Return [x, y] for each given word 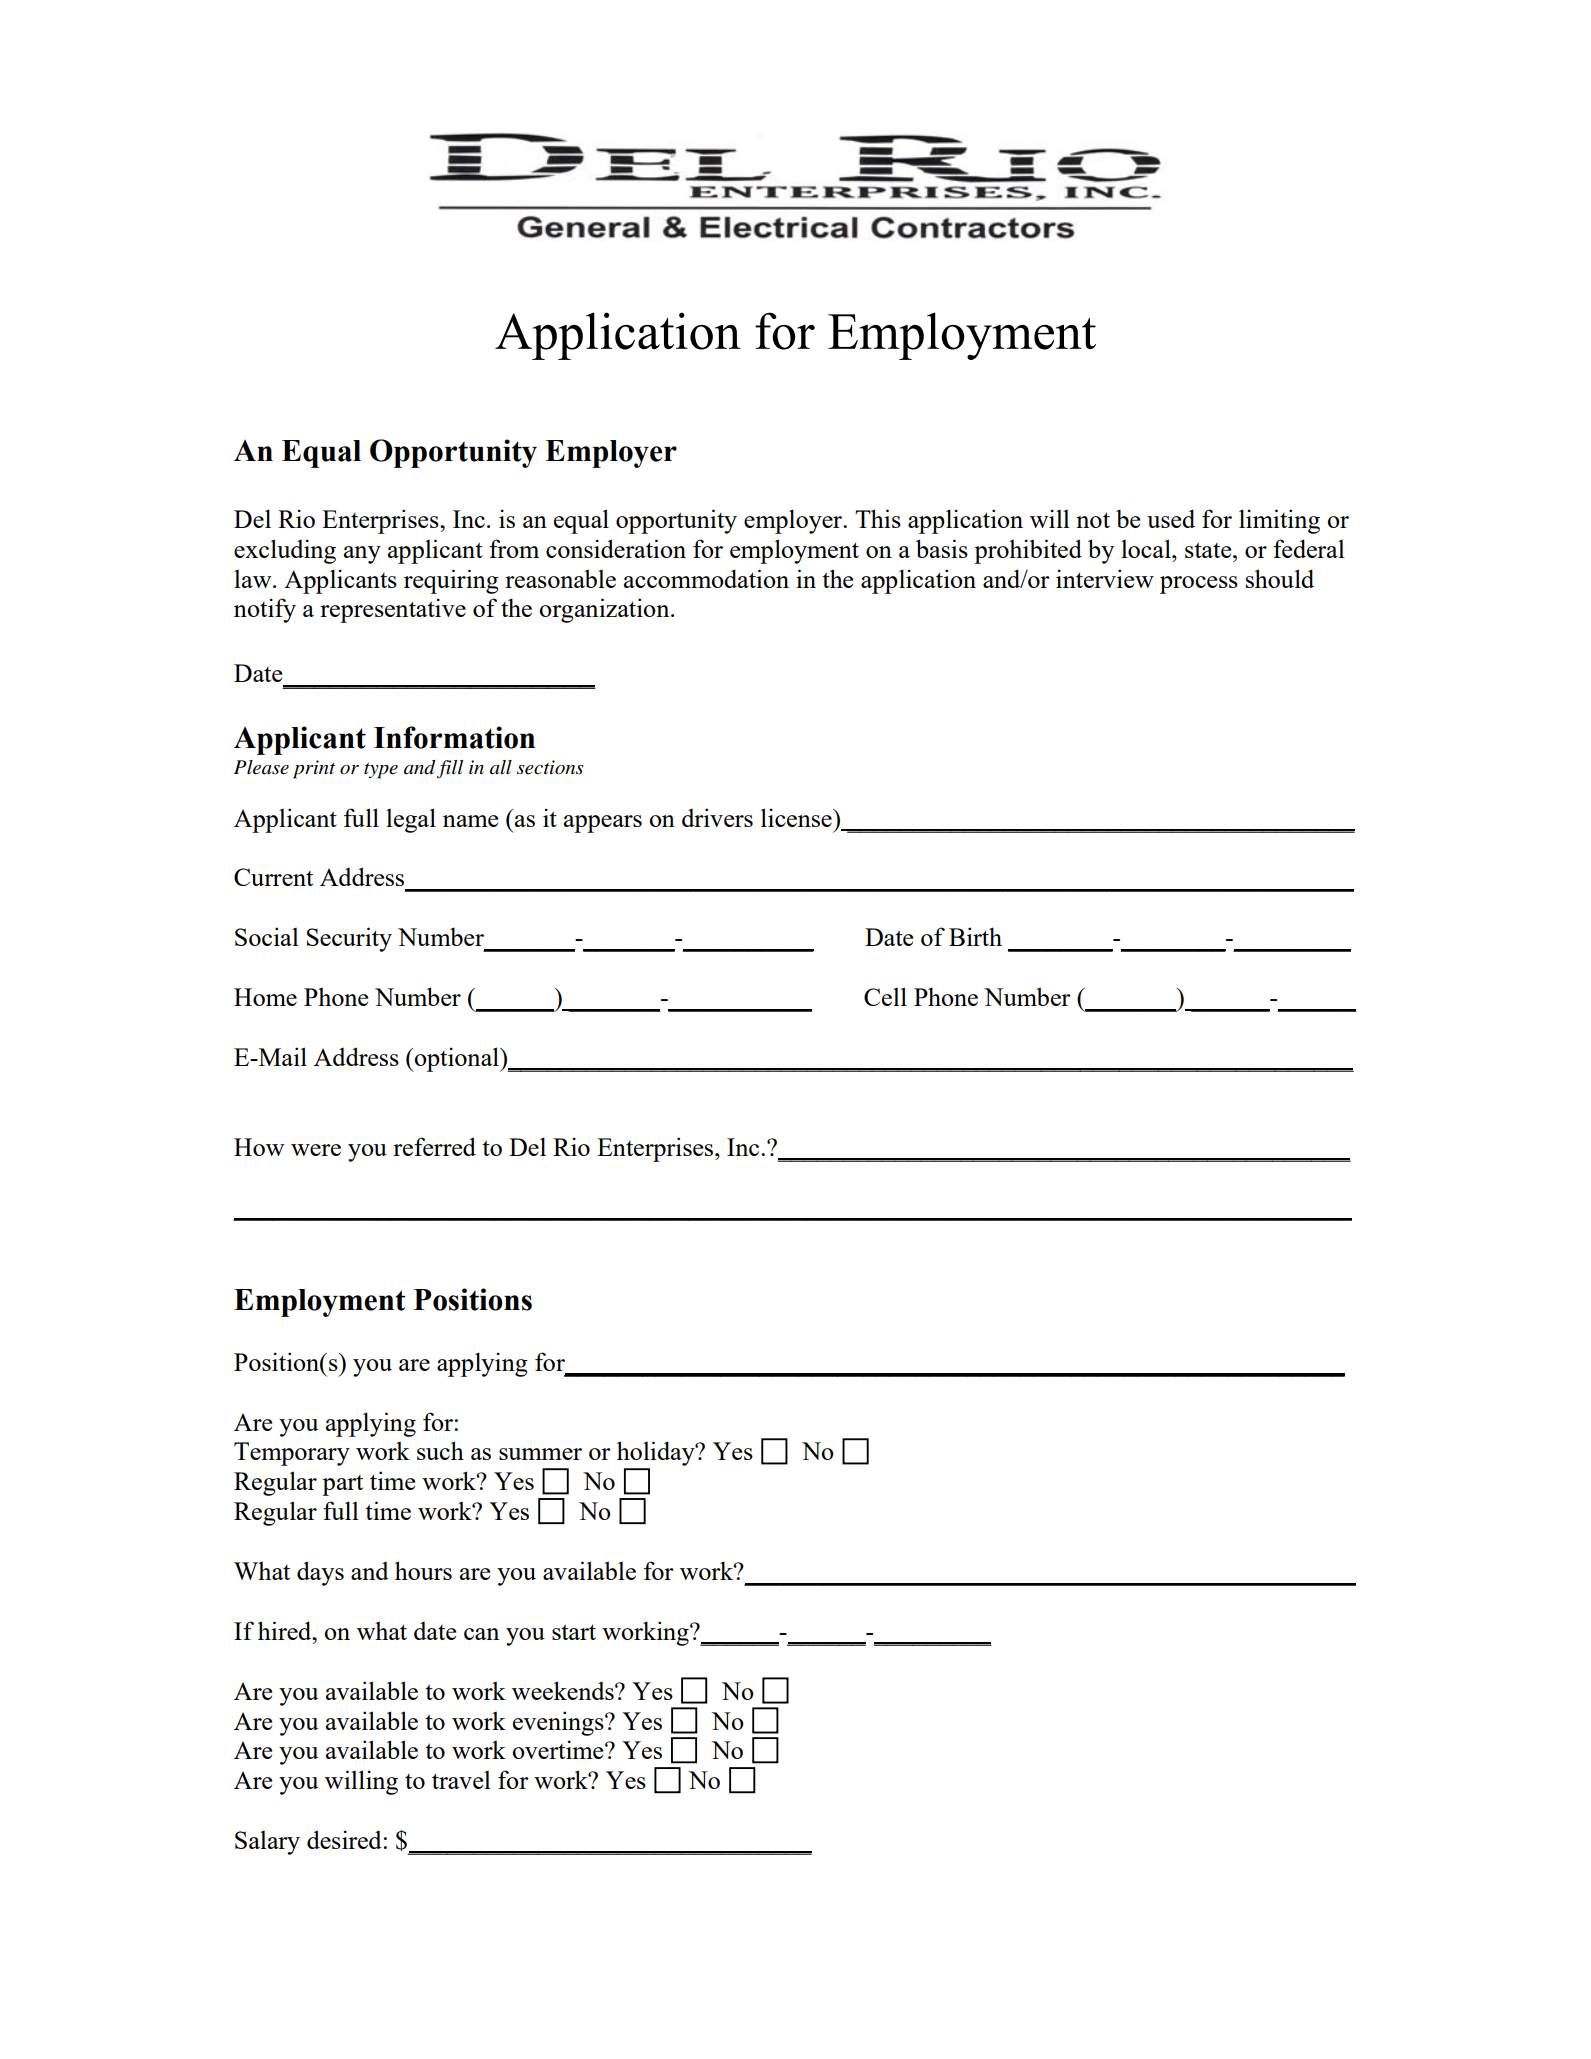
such [440, 1450]
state [1209, 550]
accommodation [706, 578]
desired [344, 1839]
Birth [975, 936]
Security [349, 939]
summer [540, 1454]
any [362, 555]
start [574, 1632]
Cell [885, 996]
